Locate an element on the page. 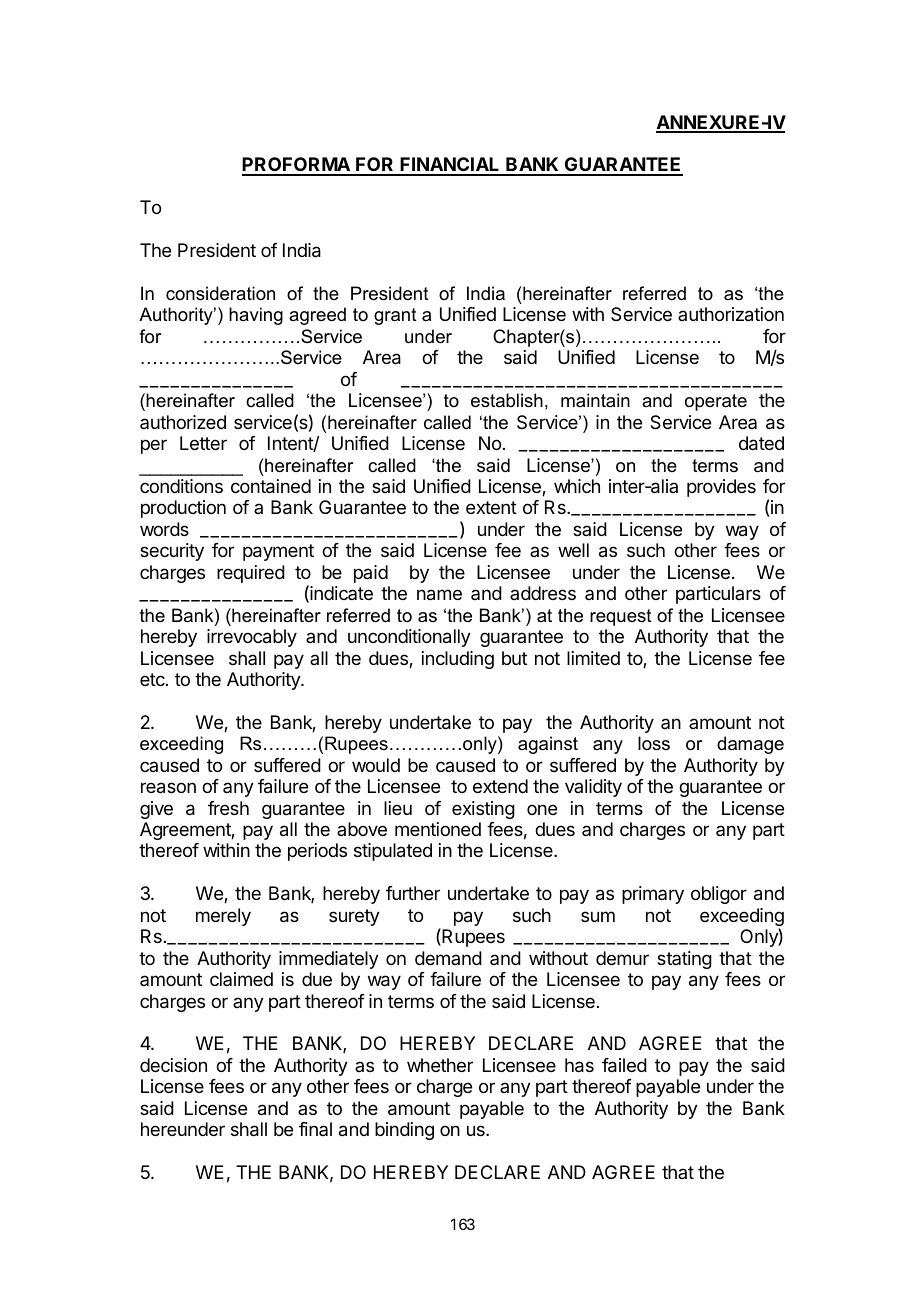 The image size is (924, 1308). provides is located at coordinates (721, 488).
